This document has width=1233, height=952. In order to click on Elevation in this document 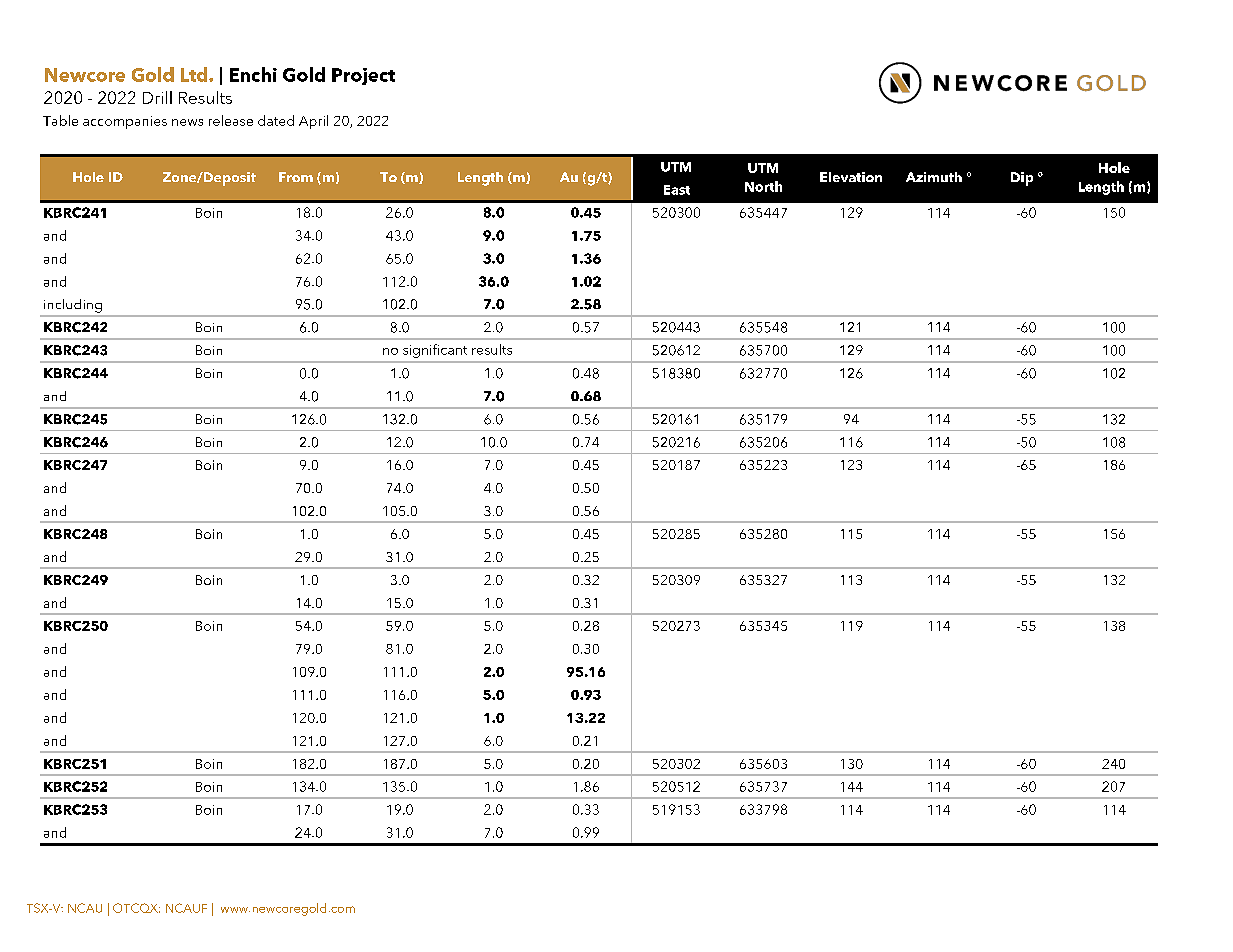, I will do `click(851, 177)`.
